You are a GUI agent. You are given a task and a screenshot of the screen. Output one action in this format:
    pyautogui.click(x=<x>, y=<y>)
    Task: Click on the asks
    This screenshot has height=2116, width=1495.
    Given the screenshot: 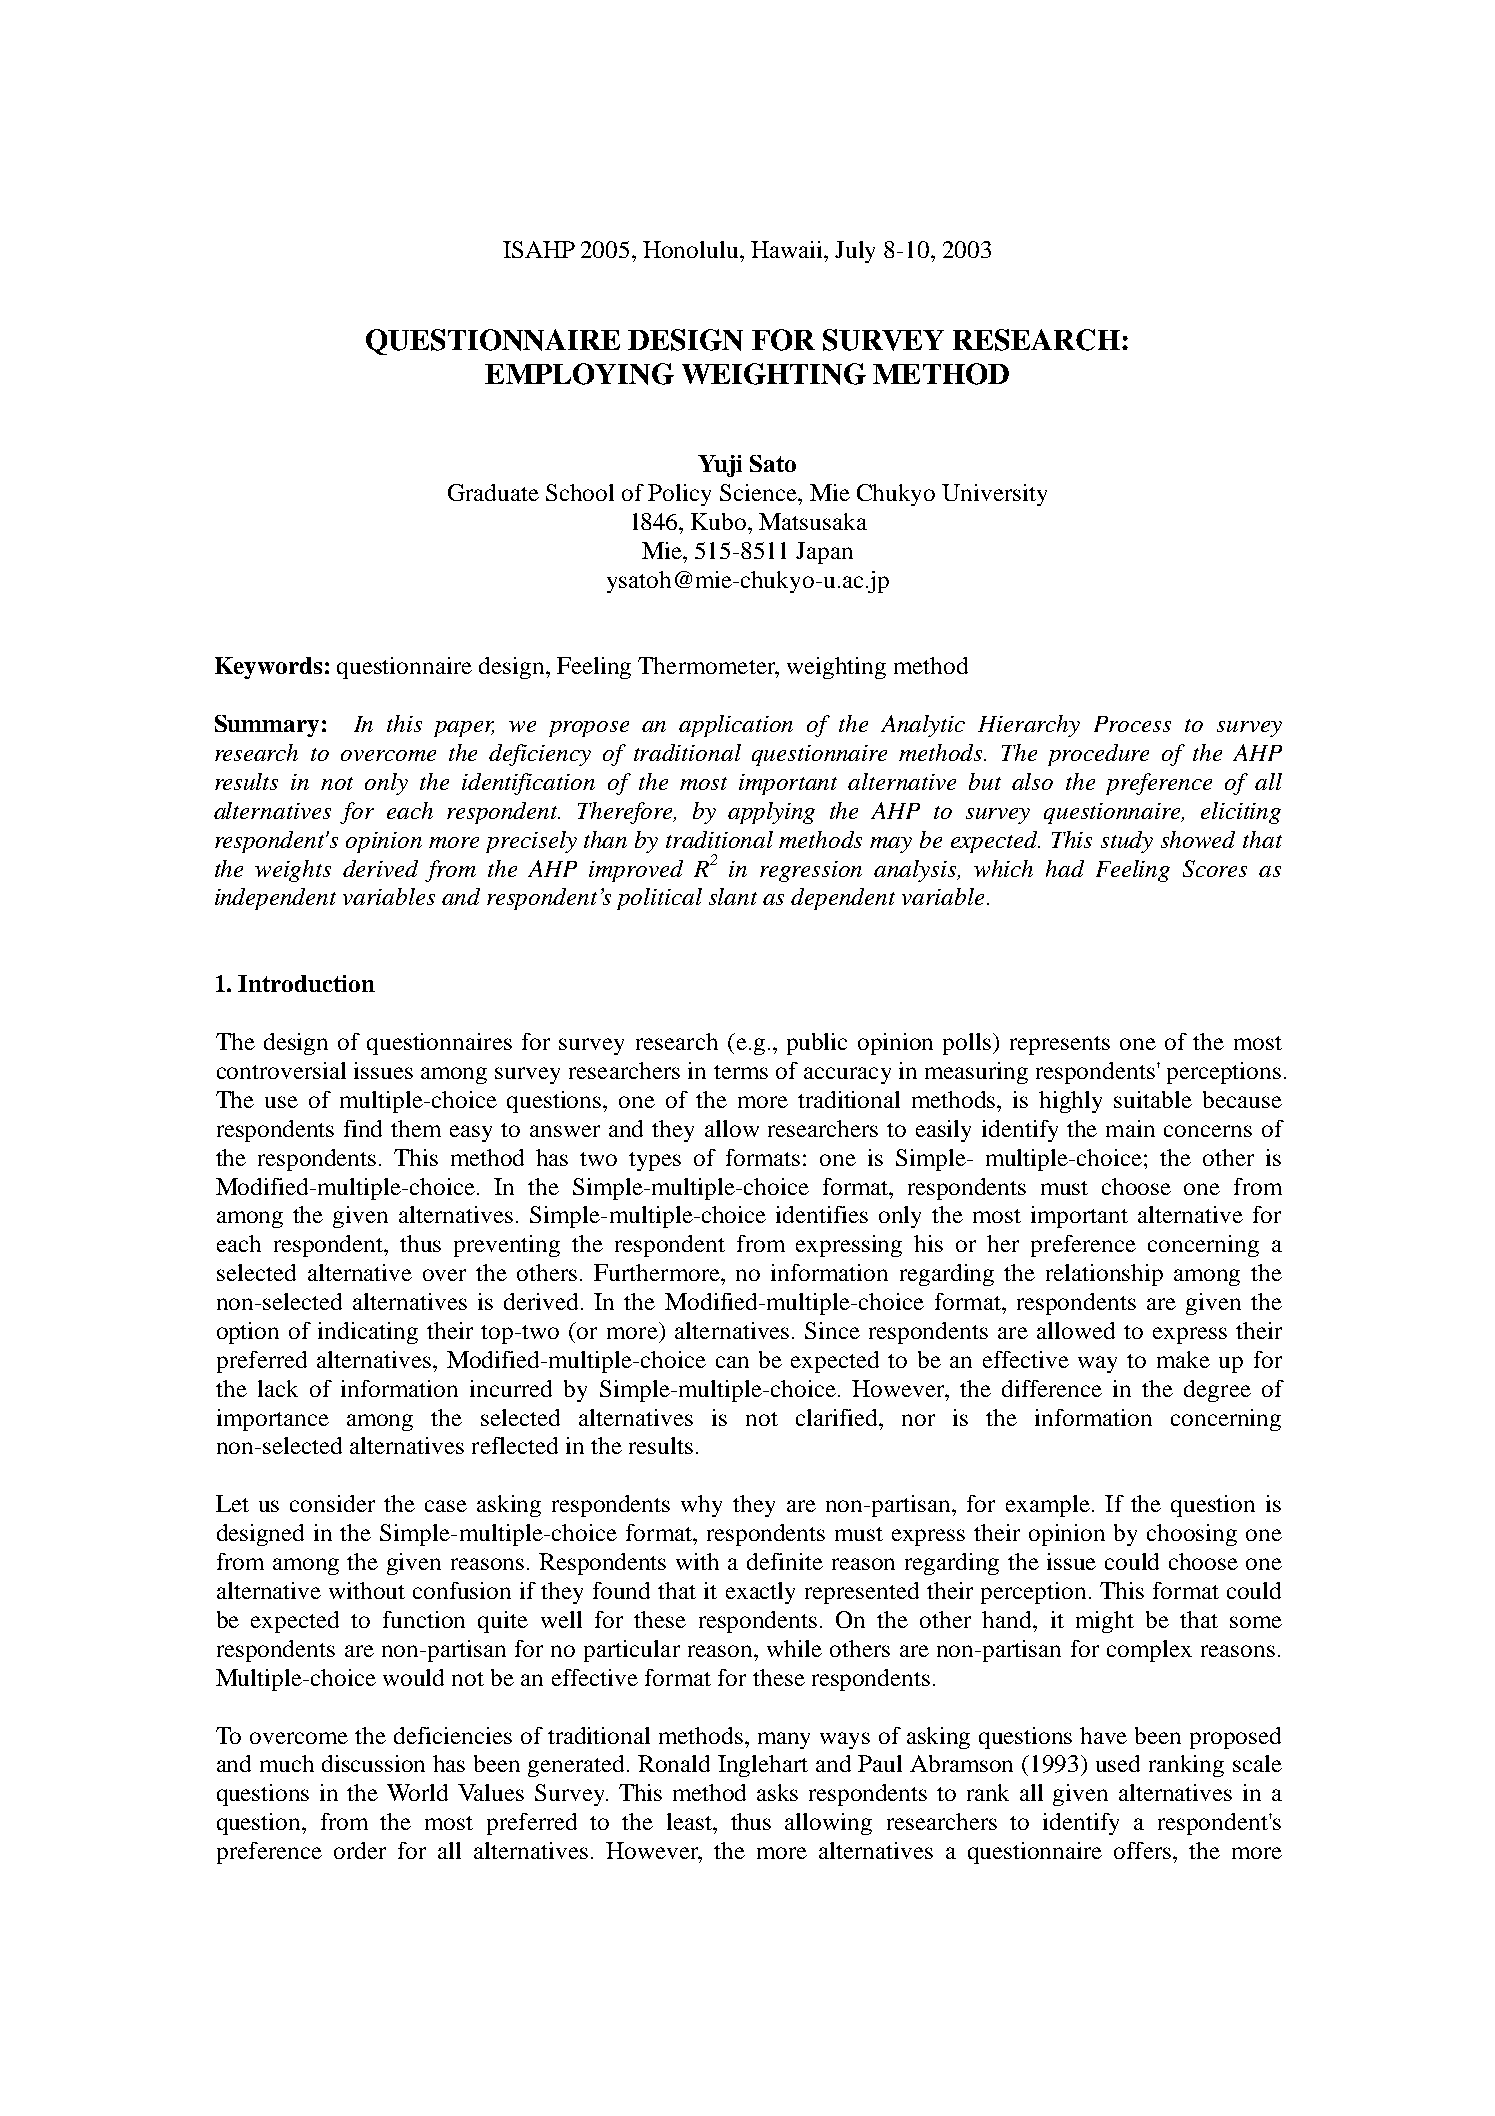 What is the action you would take?
    pyautogui.click(x=777, y=1792)
